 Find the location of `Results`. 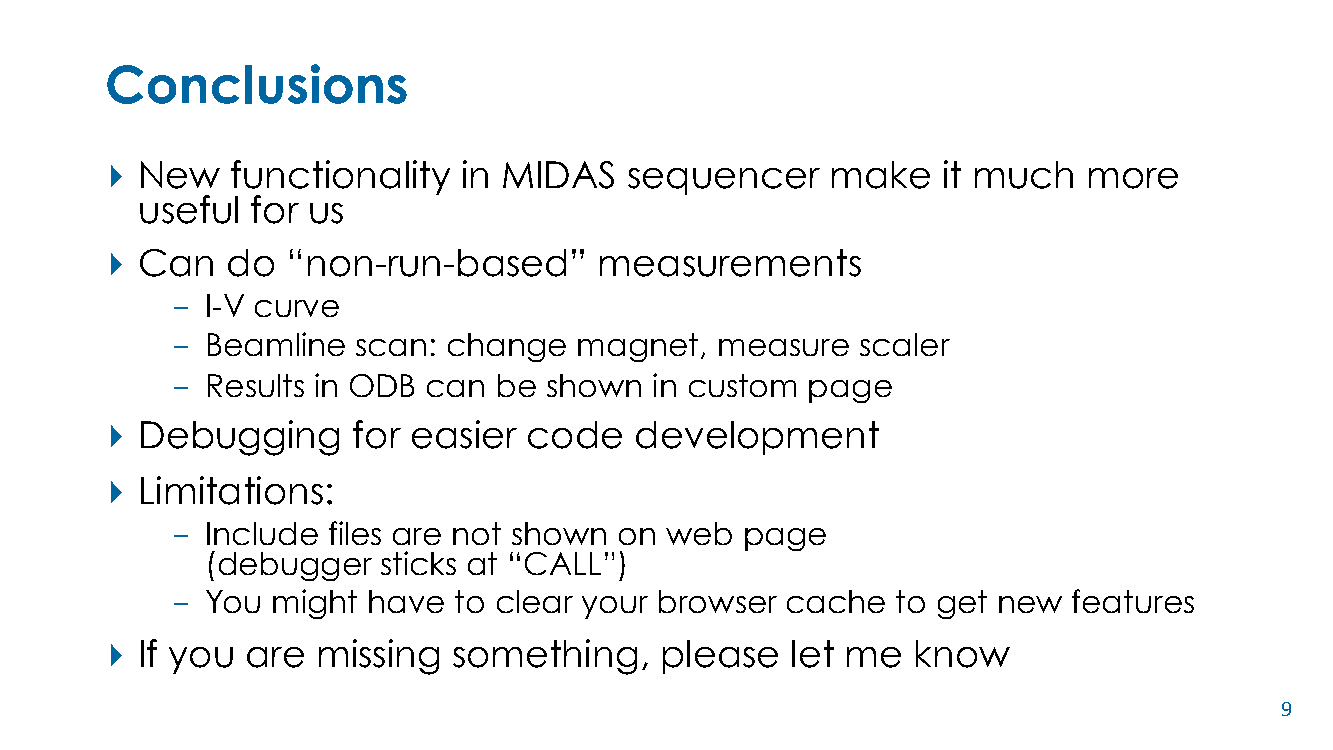

Results is located at coordinates (256, 385).
